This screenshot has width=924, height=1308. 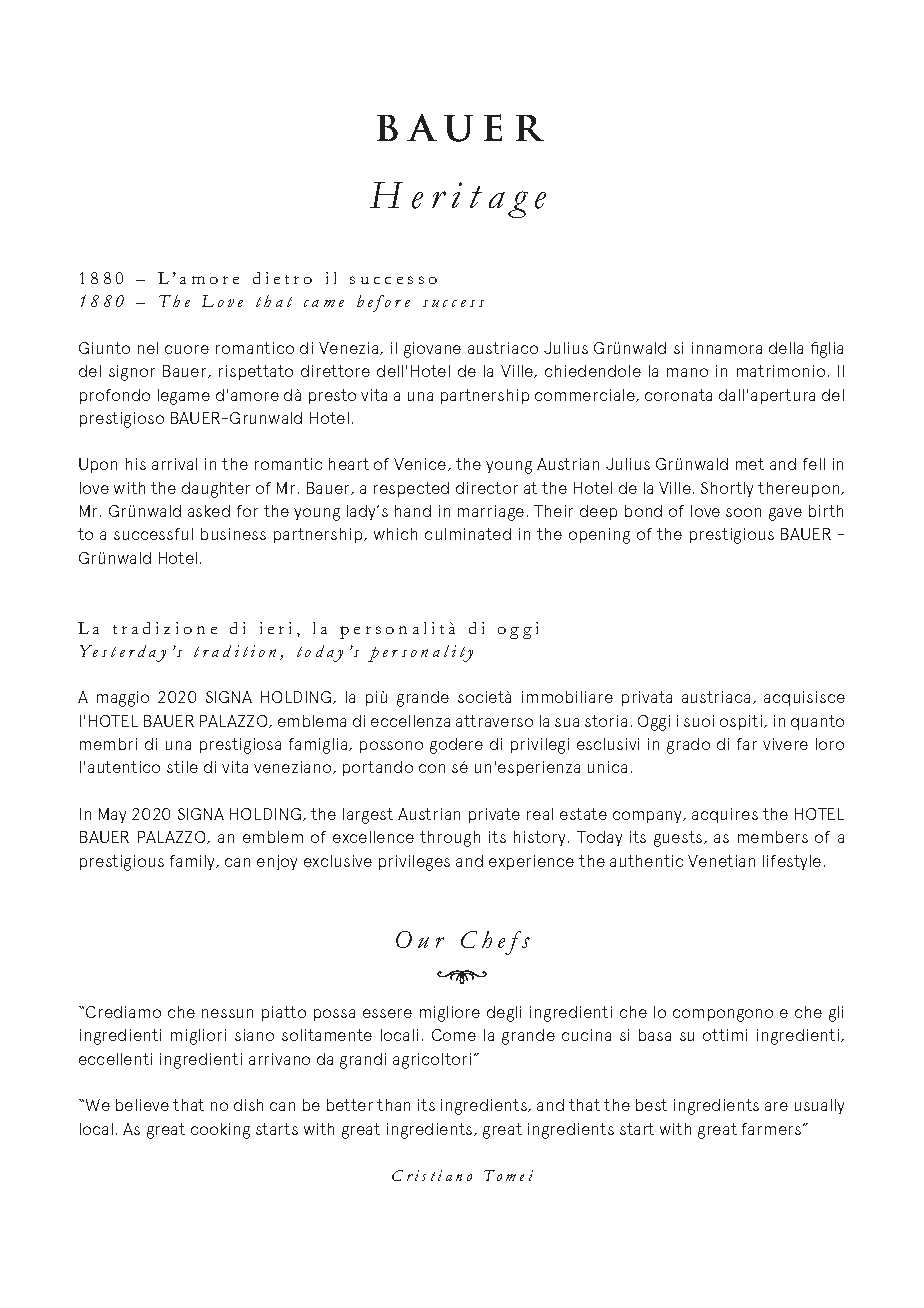 What do you see at coordinates (725, 815) in the screenshot?
I see `acquires` at bounding box center [725, 815].
